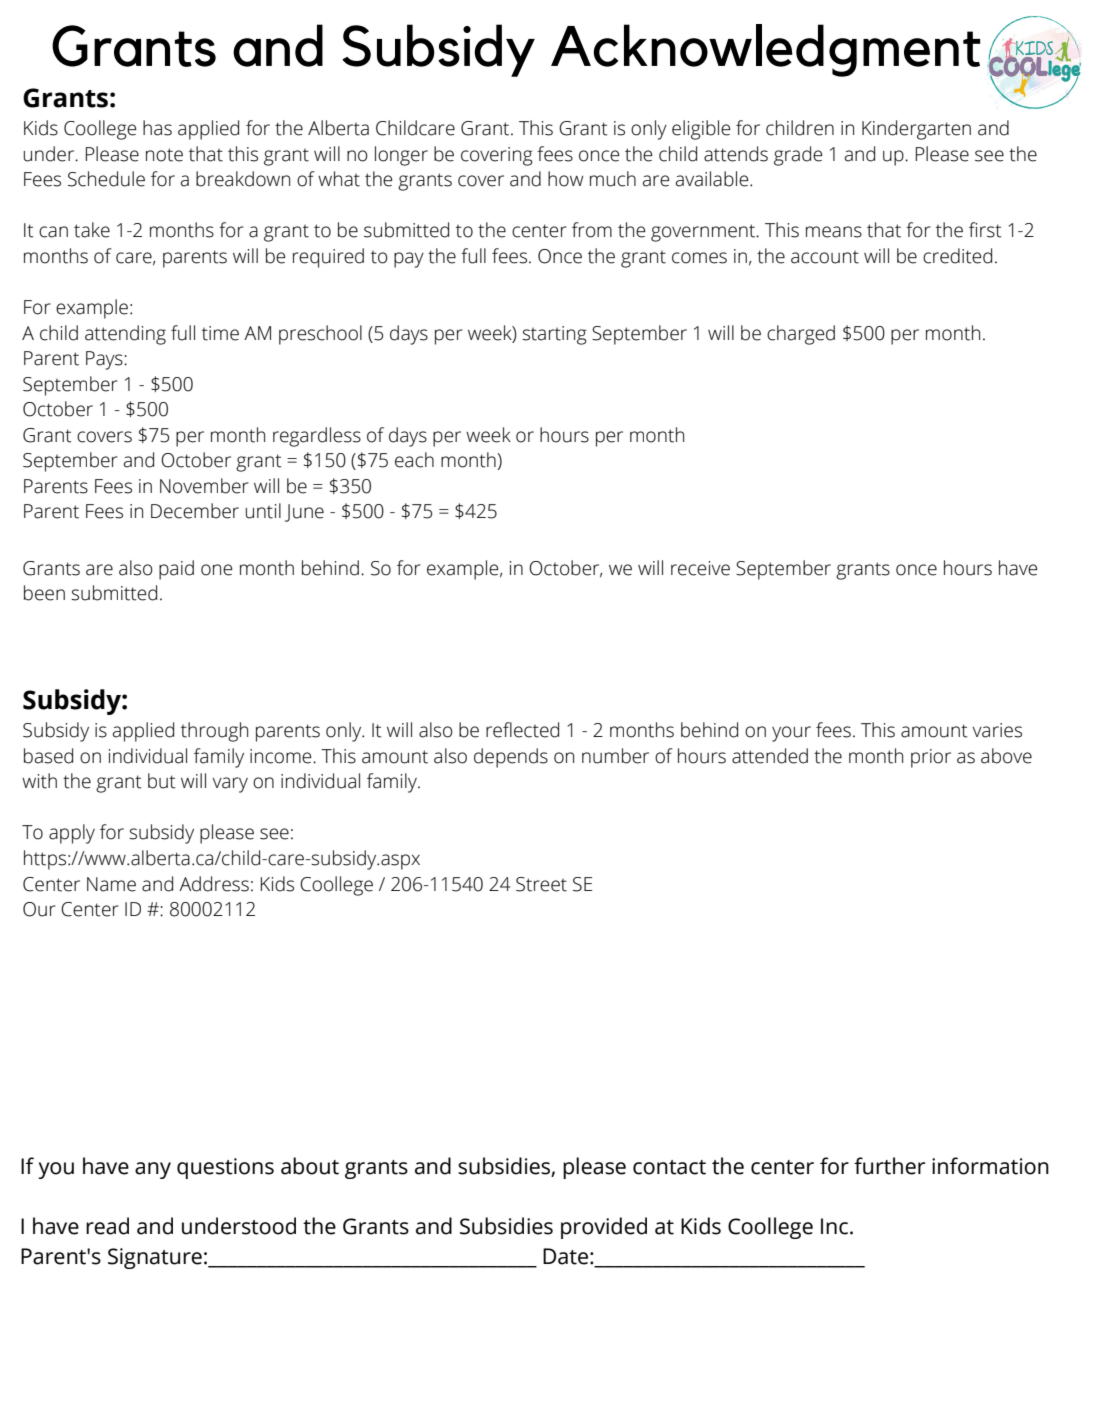 Image resolution: width=1097 pixels, height=1419 pixels. I want to click on Name, so click(111, 884).
